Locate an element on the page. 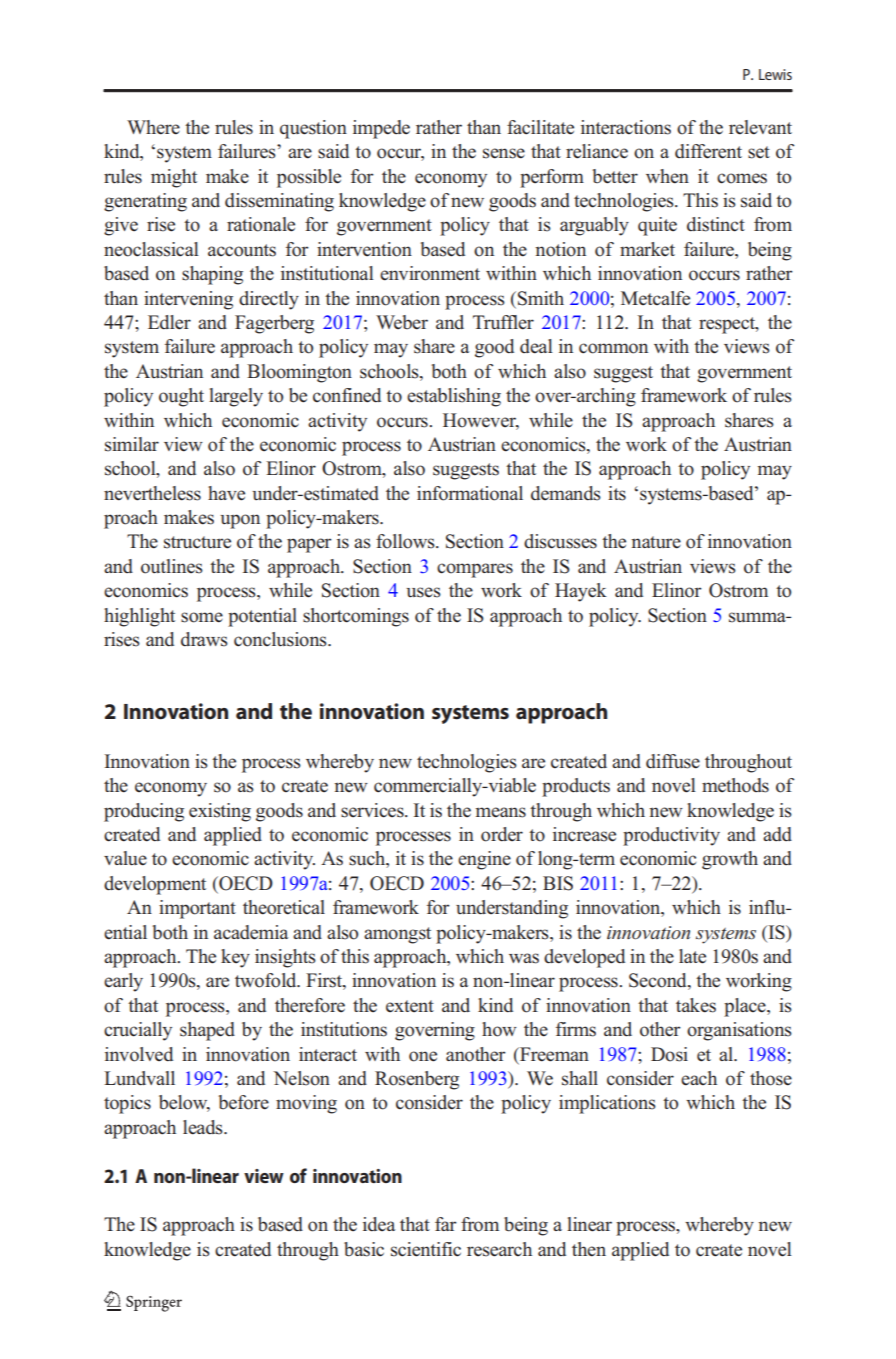  informational is located at coordinates (470, 493).
